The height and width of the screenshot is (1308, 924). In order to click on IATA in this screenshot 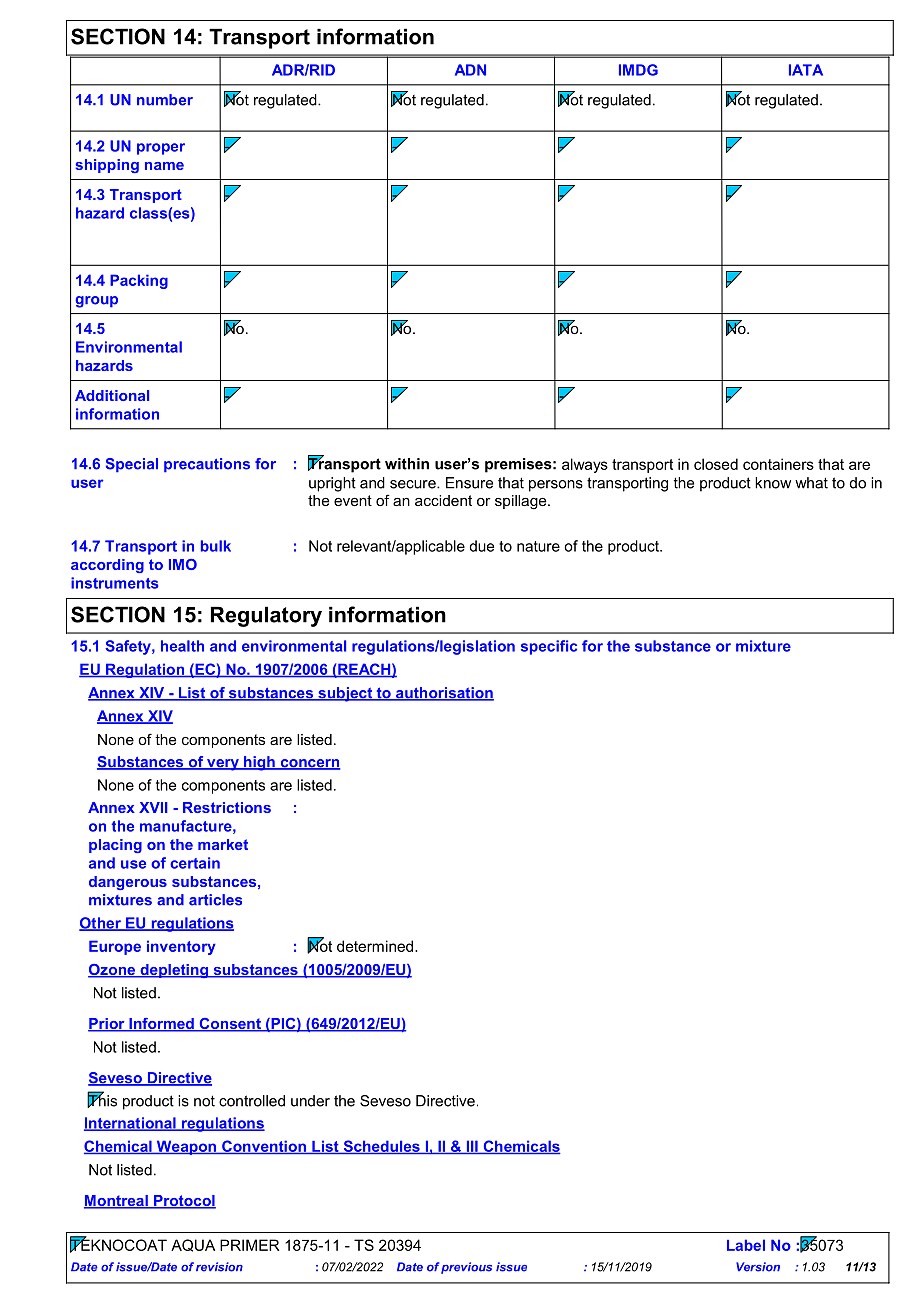, I will do `click(806, 70)`.
